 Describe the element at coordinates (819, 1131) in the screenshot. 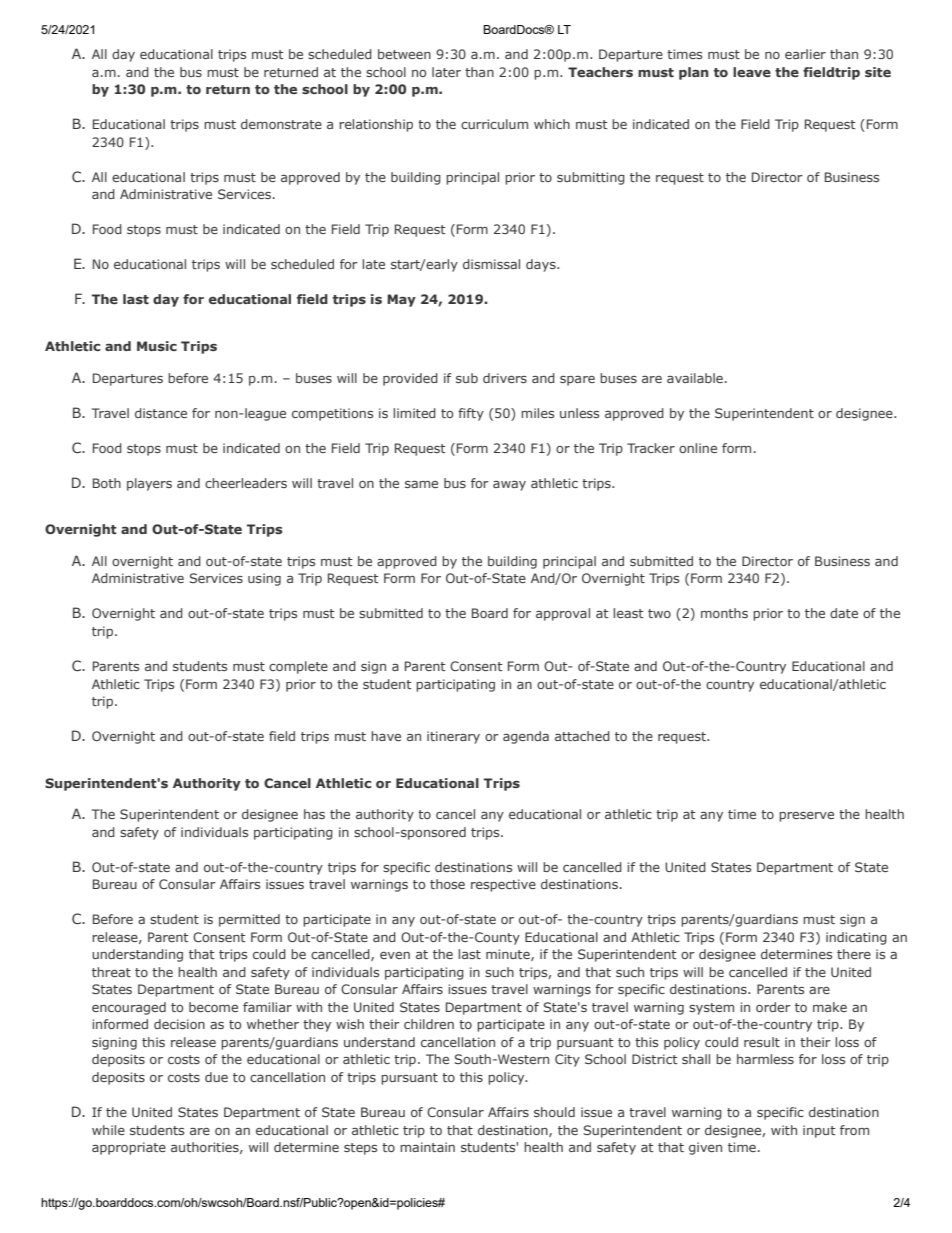

I see `input` at that location.
